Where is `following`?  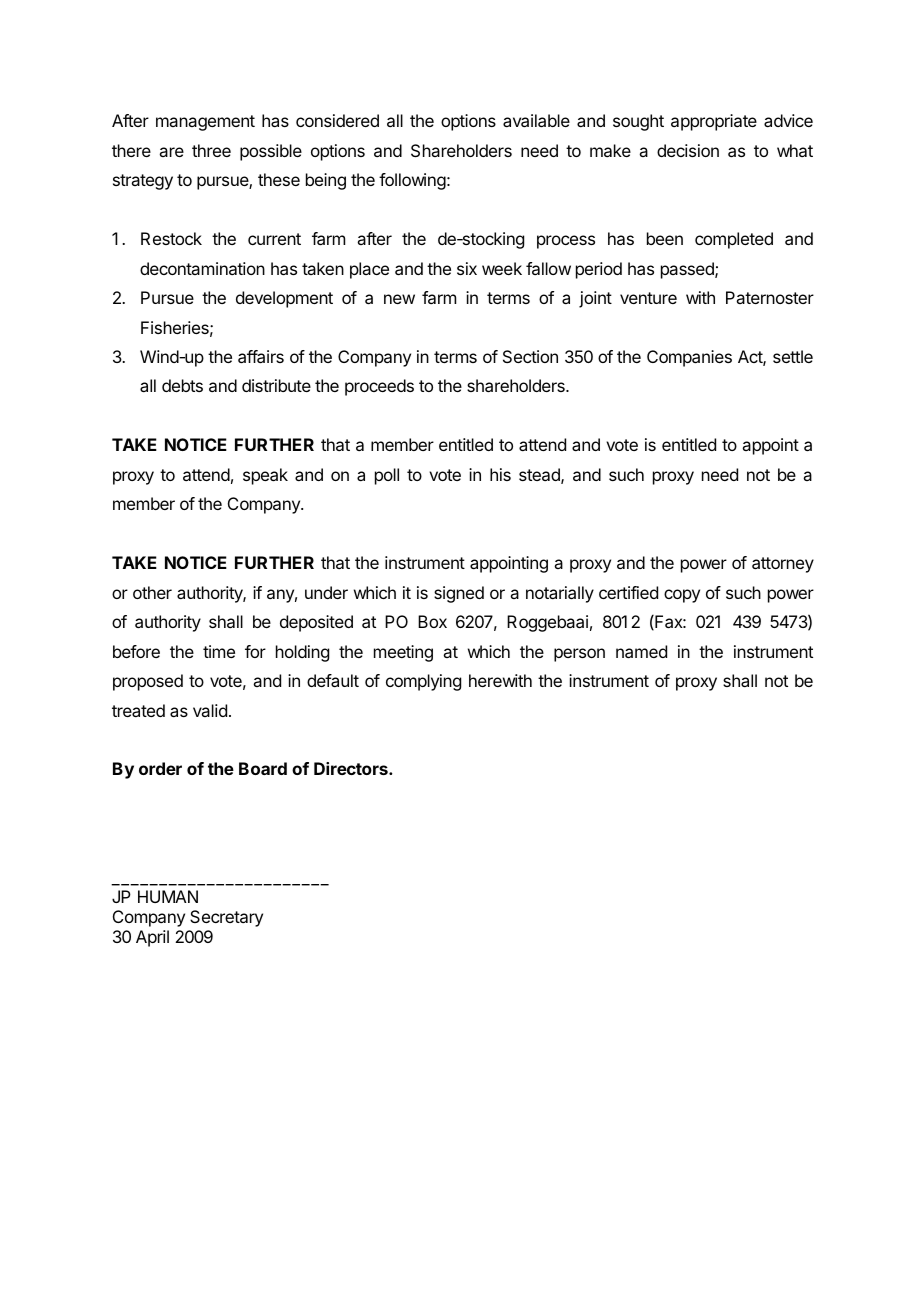 following is located at coordinates (412, 181).
